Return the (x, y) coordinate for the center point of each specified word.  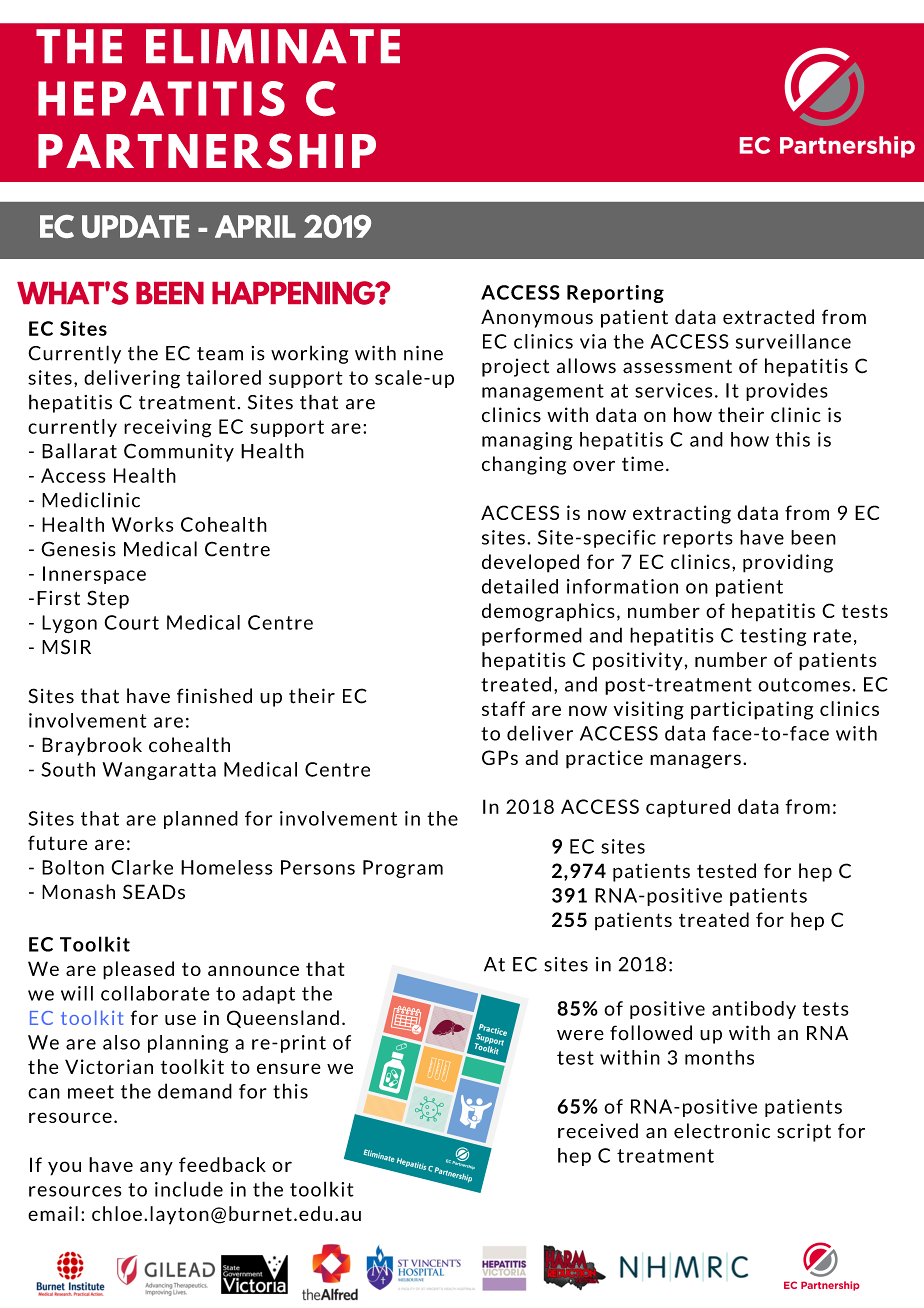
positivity (638, 661)
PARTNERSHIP (207, 151)
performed (532, 636)
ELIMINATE (273, 46)
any (156, 1168)
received (598, 1131)
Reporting (615, 294)
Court (131, 622)
